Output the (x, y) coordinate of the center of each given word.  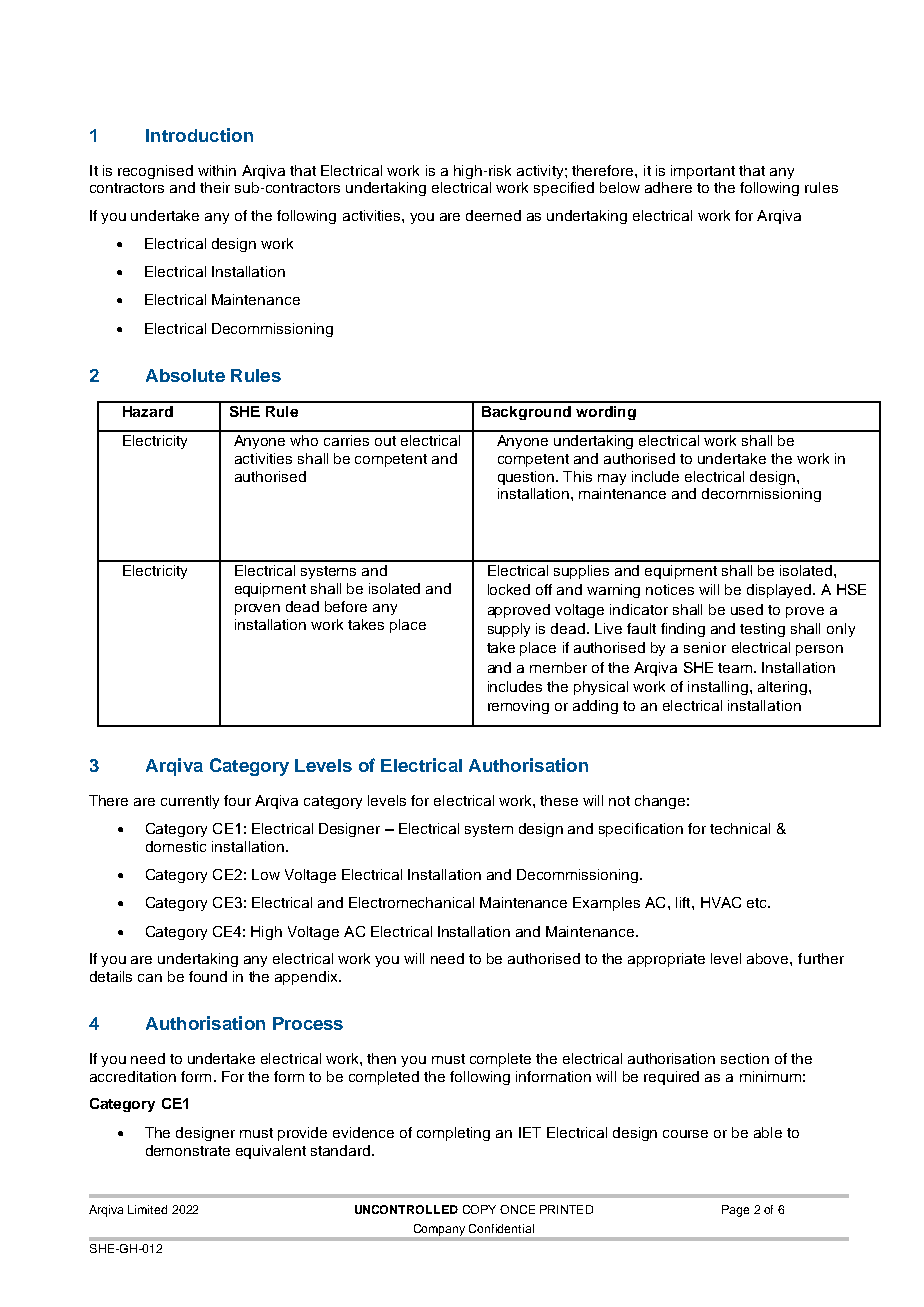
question (527, 478)
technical (740, 828)
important (703, 172)
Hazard (148, 411)
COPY (479, 1209)
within (217, 170)
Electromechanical (411, 902)
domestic (176, 846)
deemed (493, 215)
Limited (147, 1209)
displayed (780, 591)
